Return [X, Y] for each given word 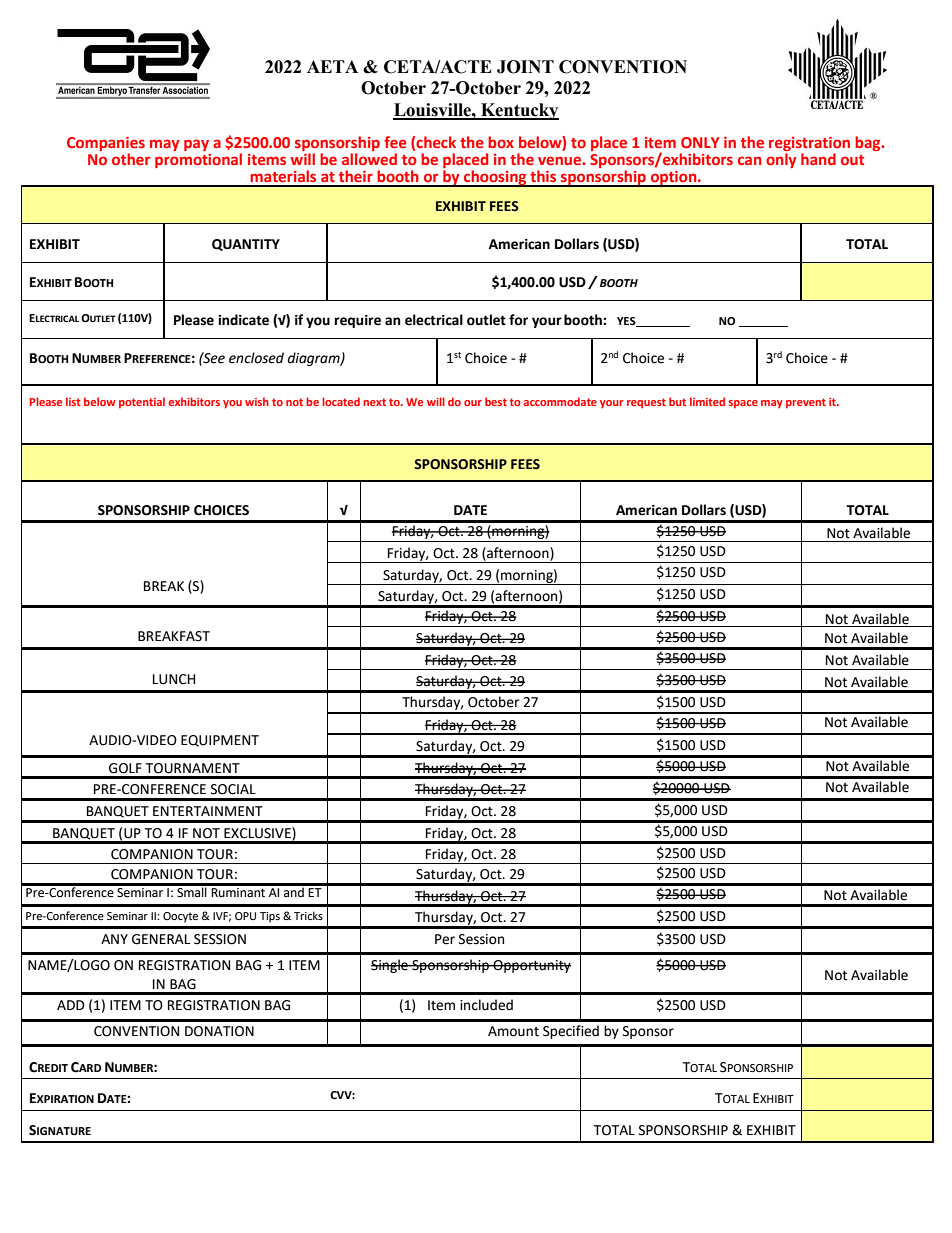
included [486, 1005]
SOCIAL [233, 789]
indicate [243, 320]
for [518, 320]
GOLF [125, 768]
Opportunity [531, 966]
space [743, 404]
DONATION [219, 1031]
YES [627, 322]
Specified [571, 1032]
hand [818, 159]
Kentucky [519, 111]
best [496, 401]
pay [196, 145]
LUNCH [174, 679]
